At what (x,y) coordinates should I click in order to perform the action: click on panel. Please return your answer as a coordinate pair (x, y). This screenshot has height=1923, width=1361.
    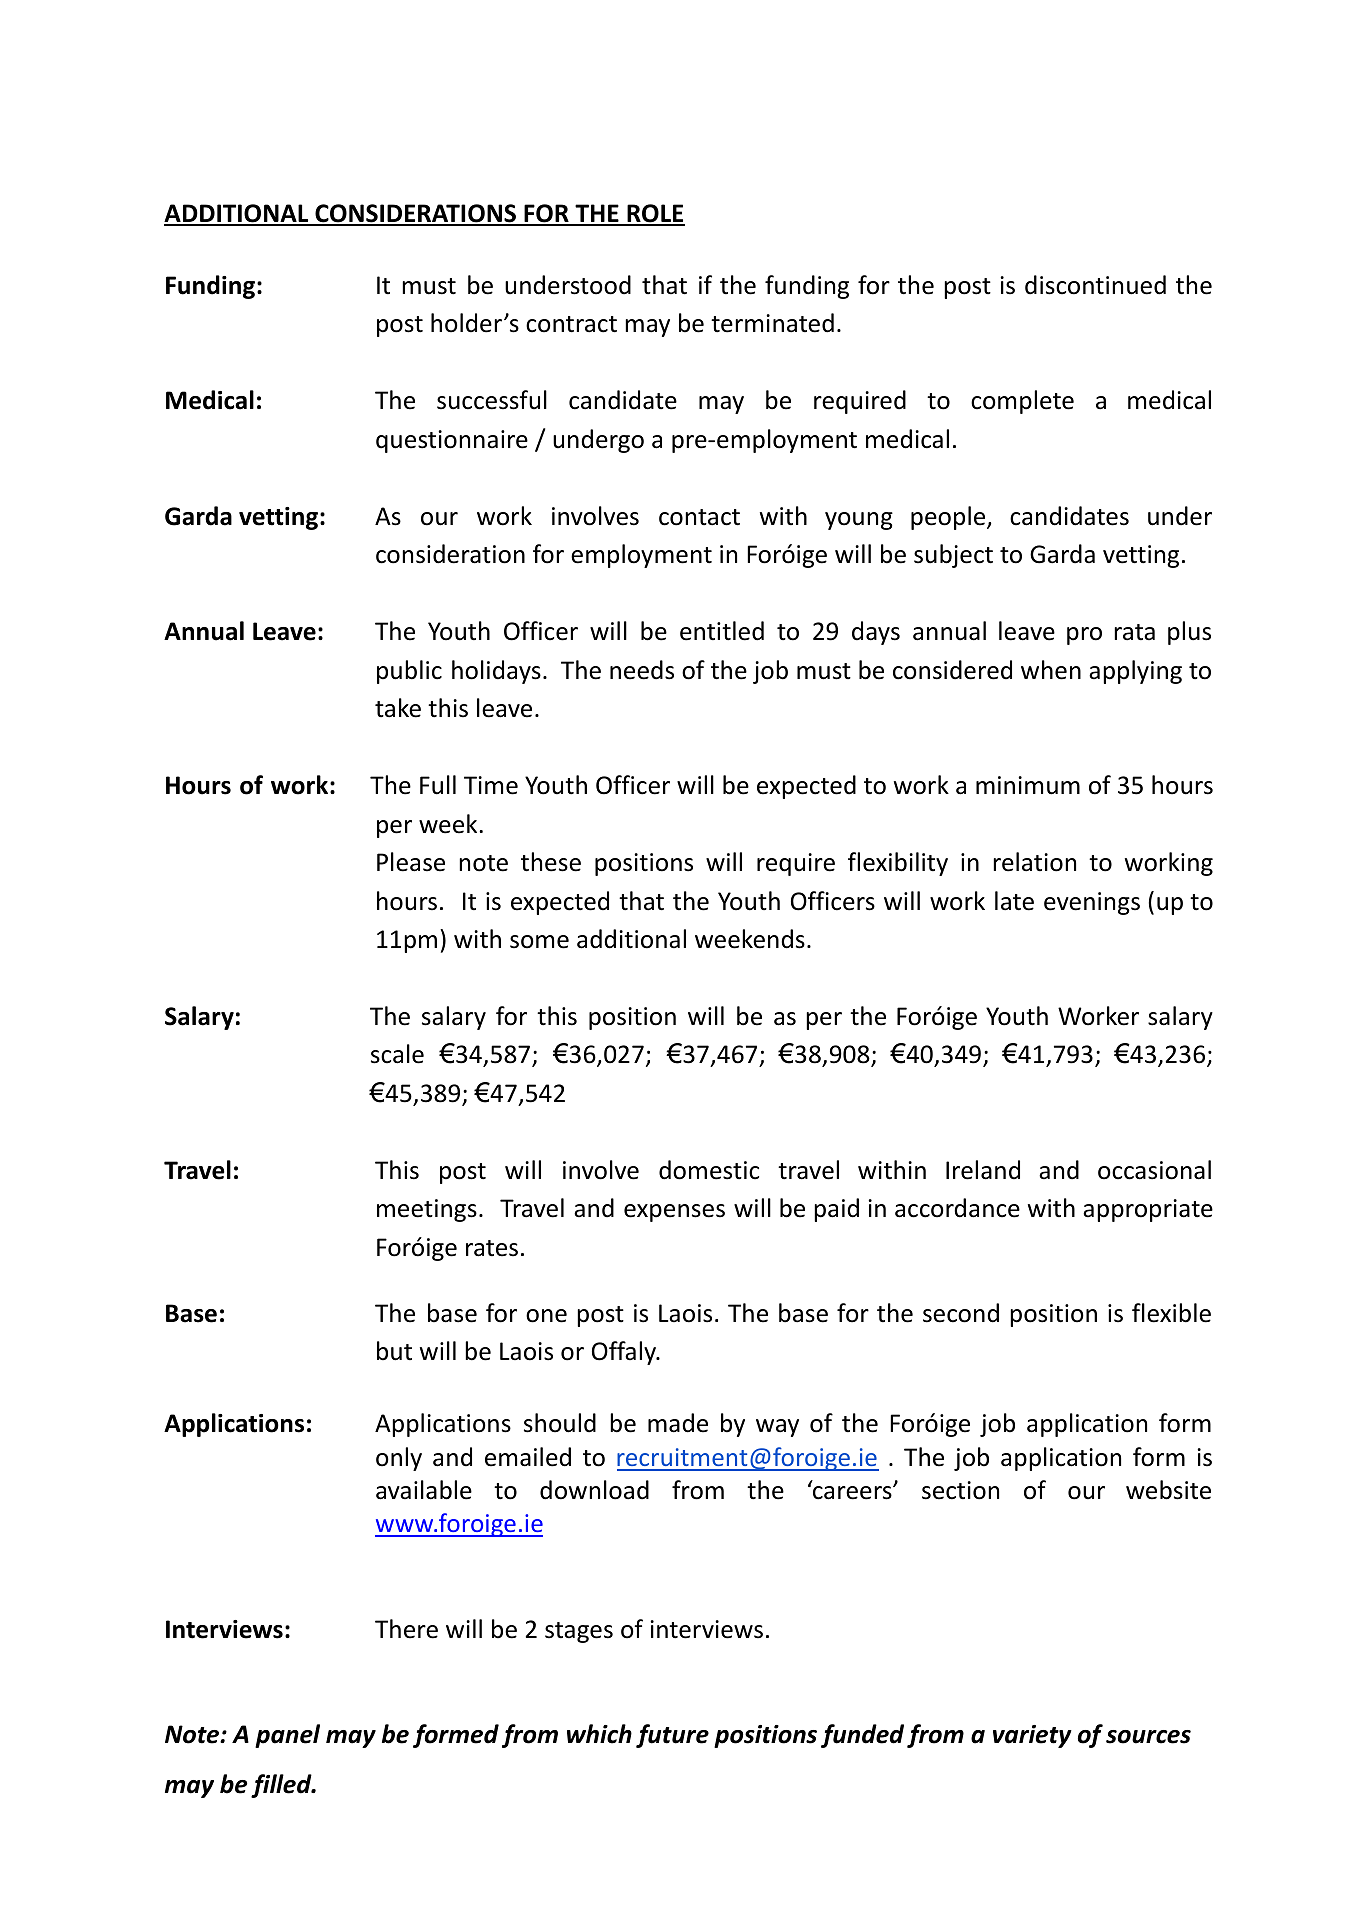
    Looking at the image, I should click on (287, 1736).
